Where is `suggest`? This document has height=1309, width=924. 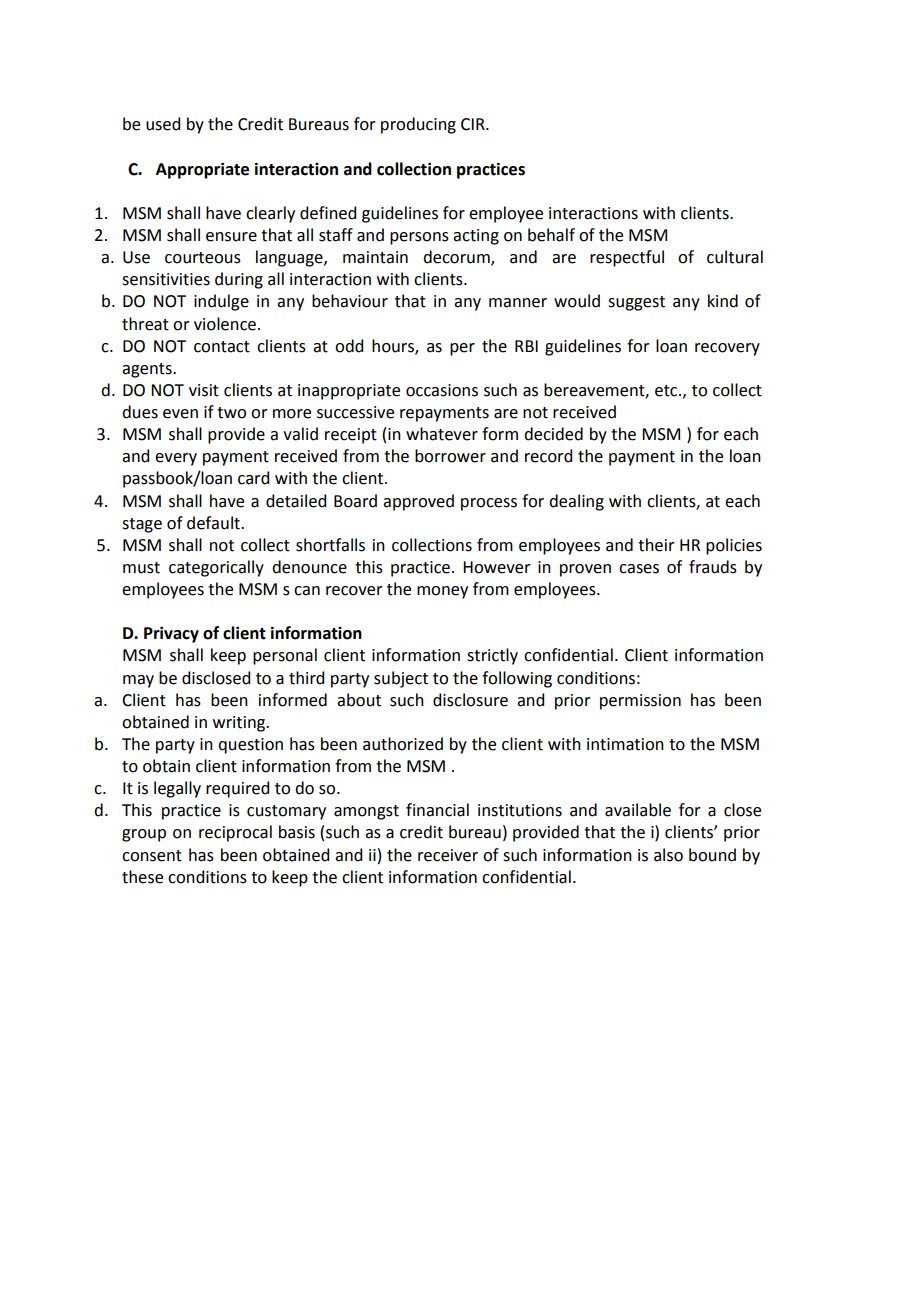 suggest is located at coordinates (636, 303).
